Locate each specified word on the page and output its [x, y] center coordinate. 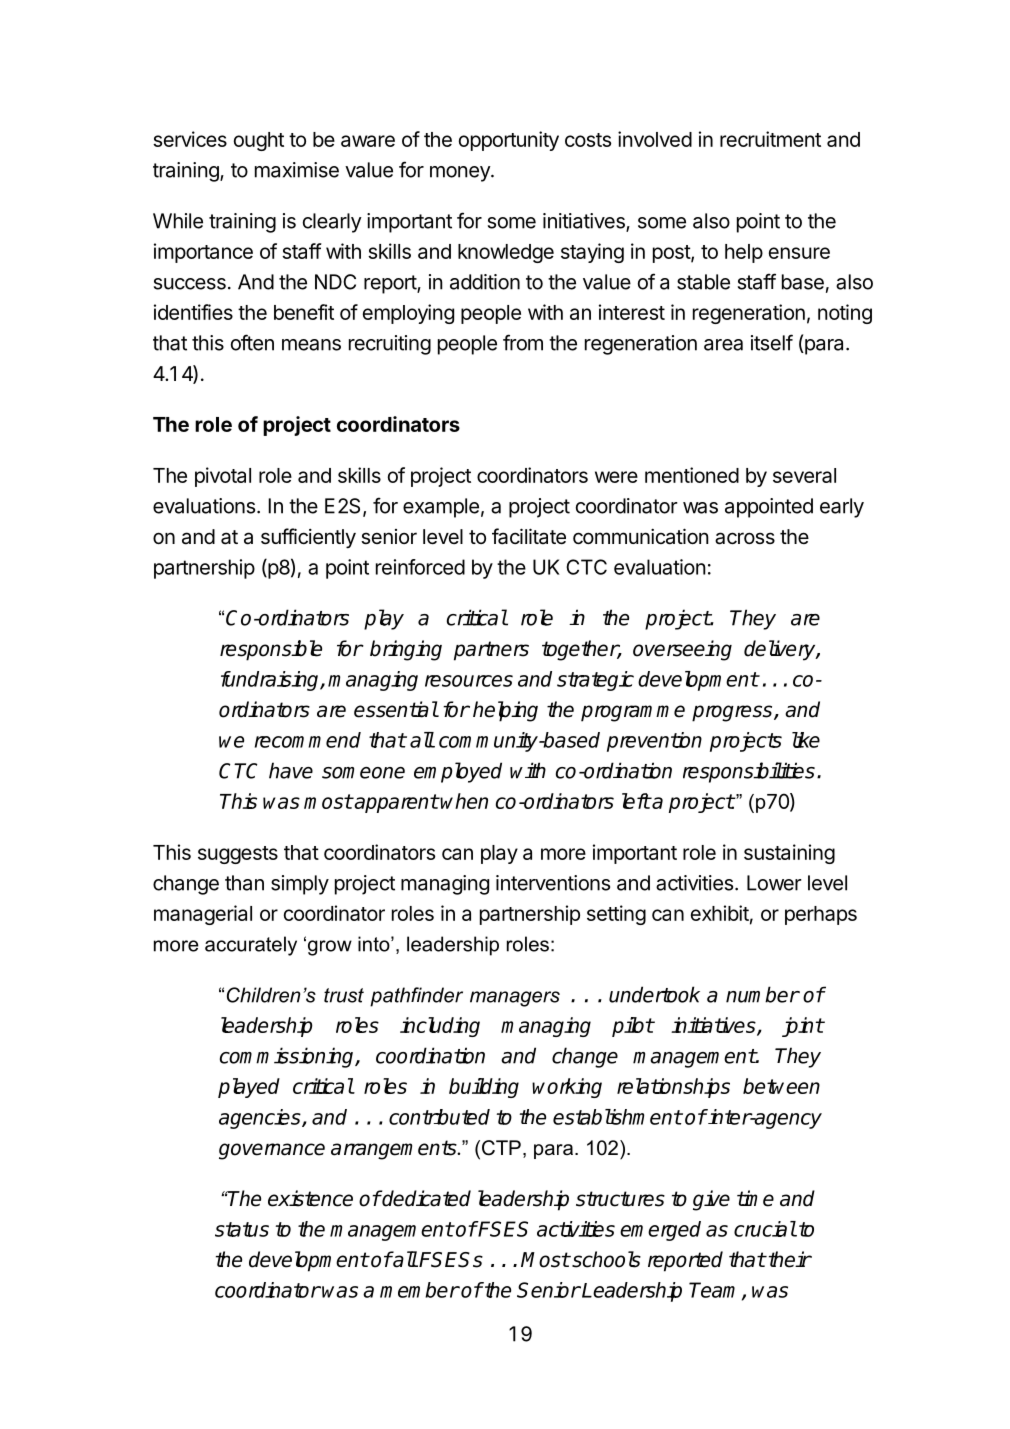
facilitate [529, 536]
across [745, 538]
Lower [774, 883]
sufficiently [308, 538]
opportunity [509, 141]
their [788, 1259]
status [242, 1229]
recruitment [770, 139]
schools [605, 1259]
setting [616, 915]
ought [259, 141]
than [244, 883]
